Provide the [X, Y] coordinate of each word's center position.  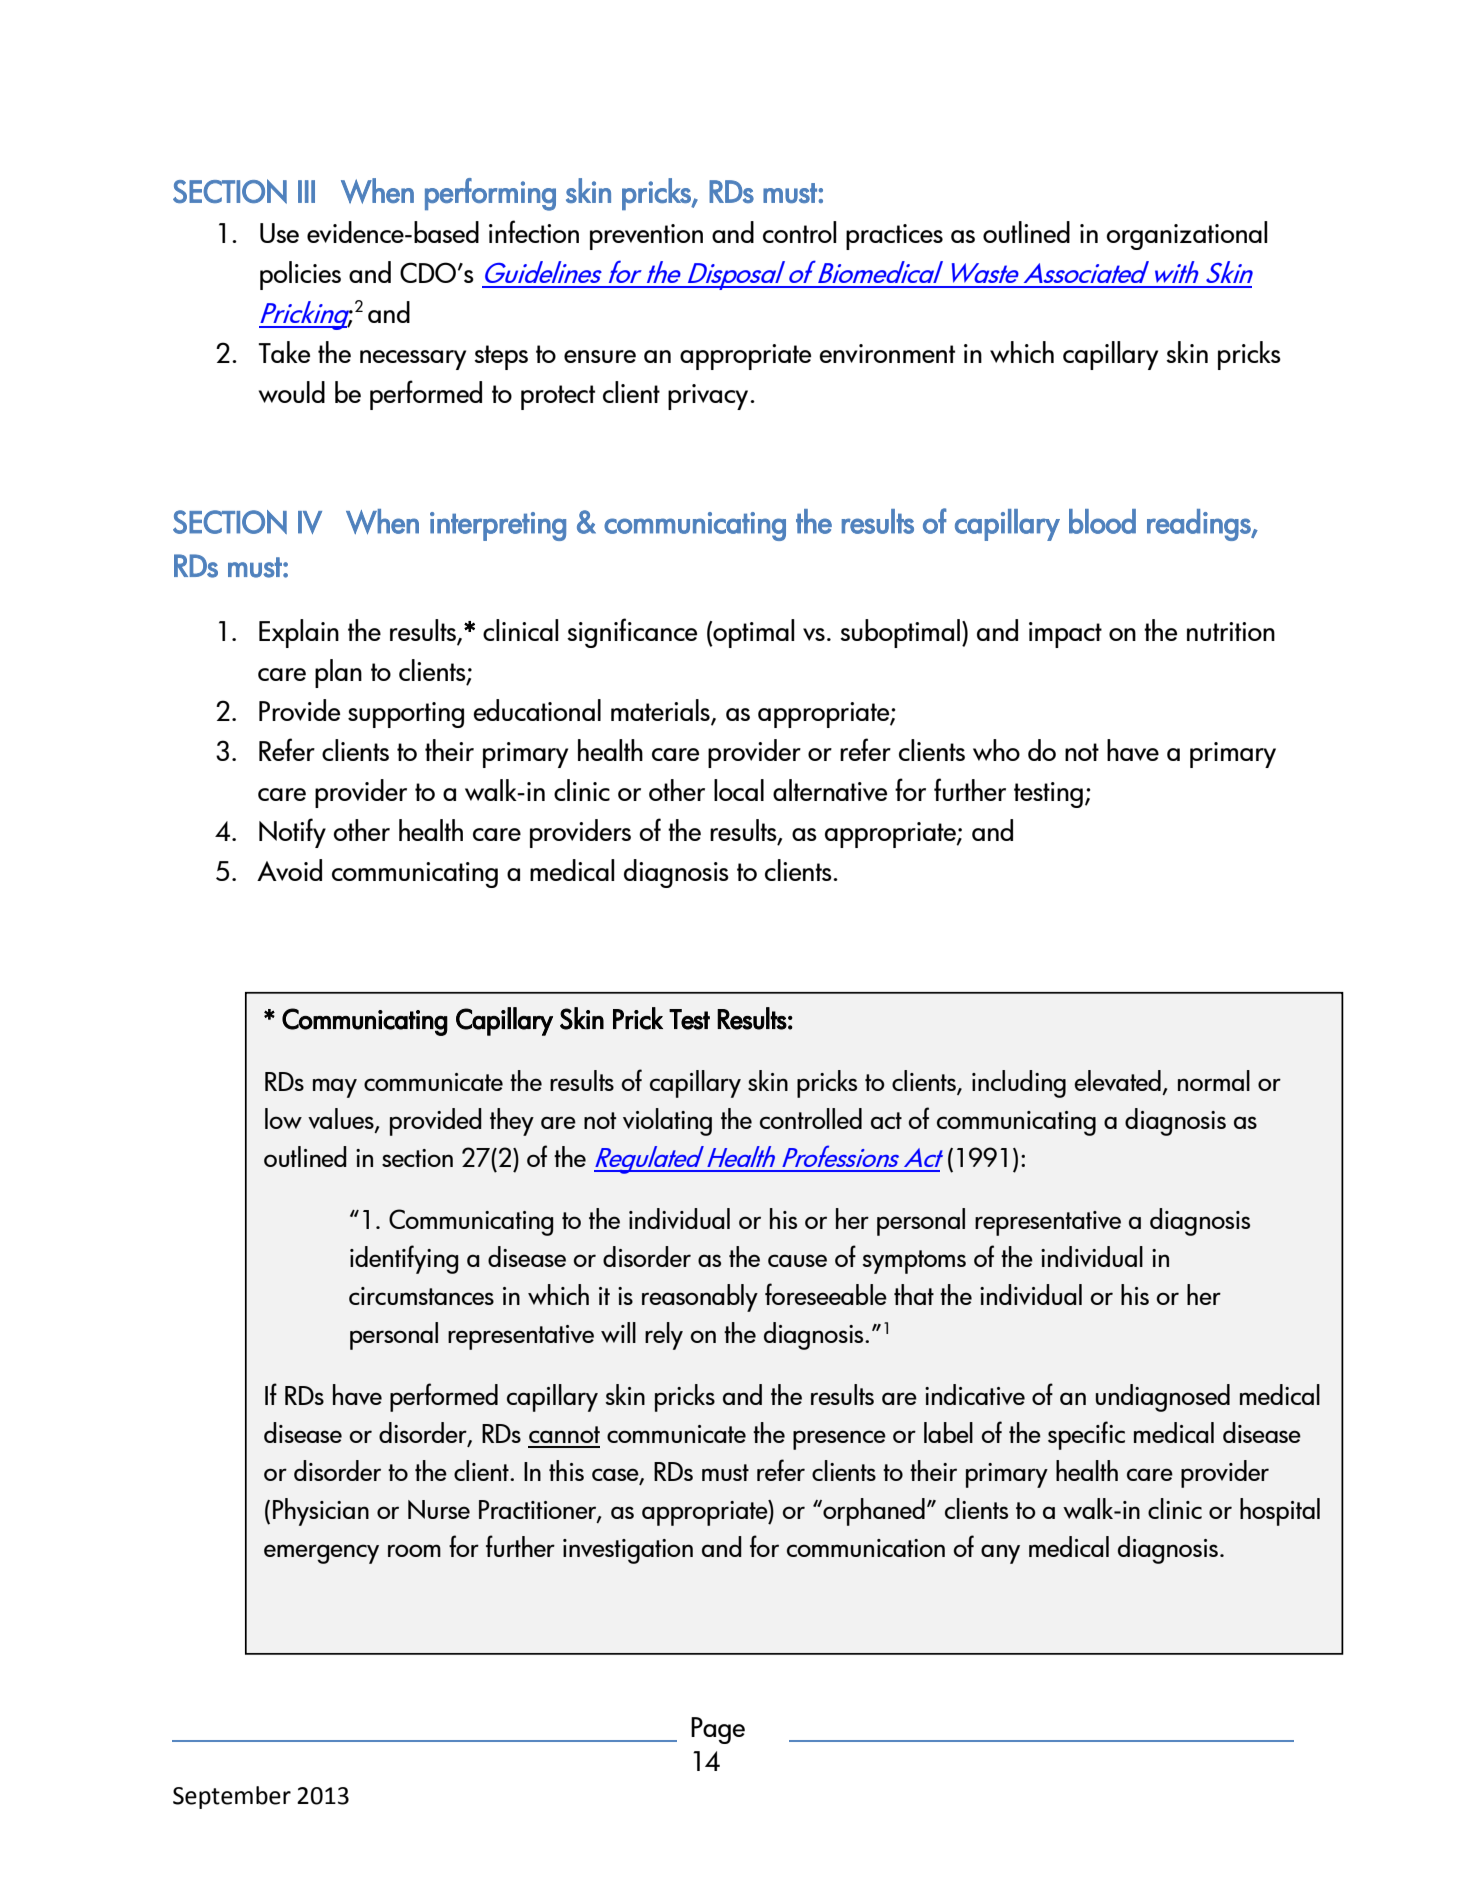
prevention [646, 237]
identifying [404, 1259]
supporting [406, 715]
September [232, 1797]
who [996, 750]
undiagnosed [1163, 1398]
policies [300, 275]
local [739, 790]
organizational [1186, 235]
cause [797, 1260]
